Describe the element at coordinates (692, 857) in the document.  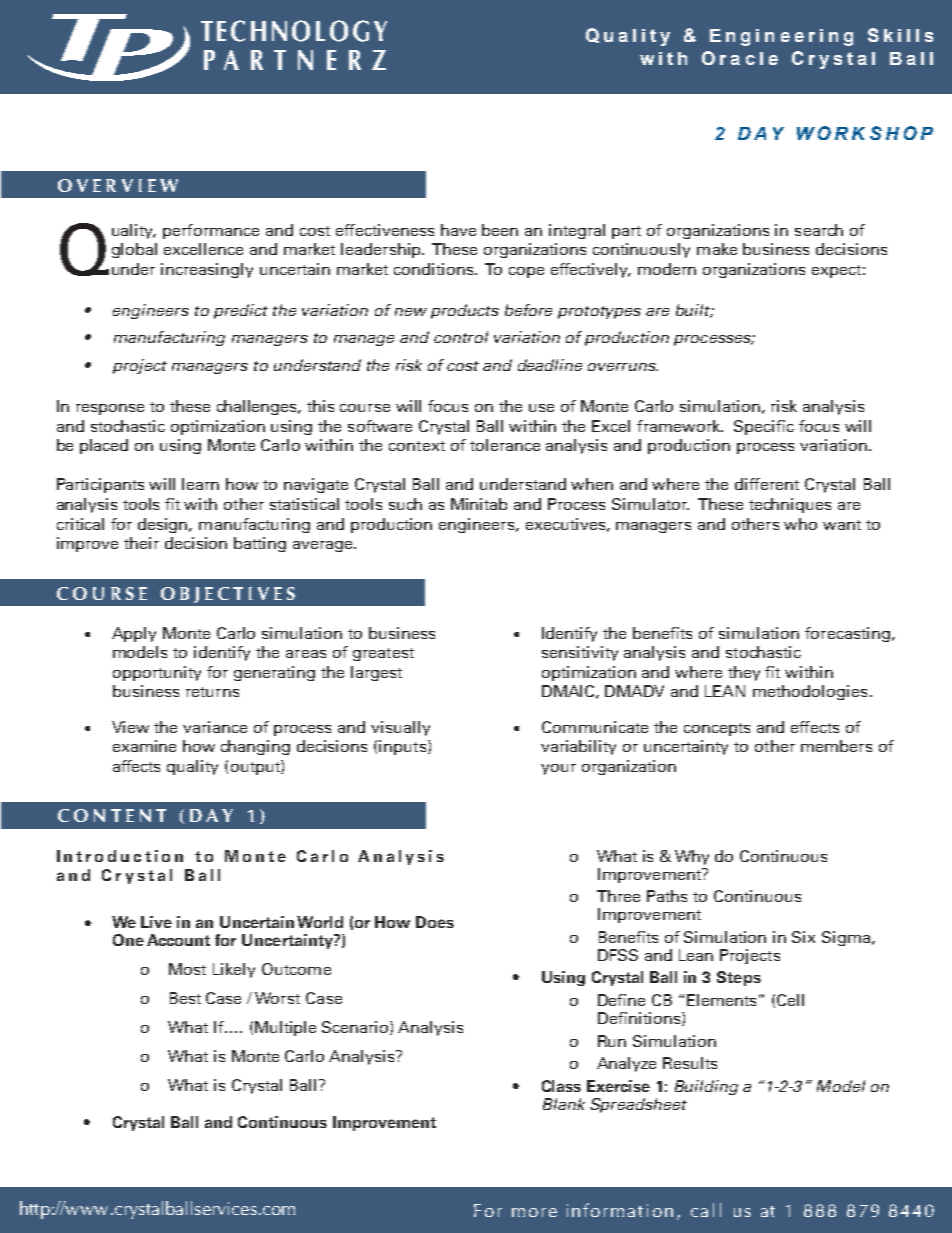
I see `Why` at that location.
